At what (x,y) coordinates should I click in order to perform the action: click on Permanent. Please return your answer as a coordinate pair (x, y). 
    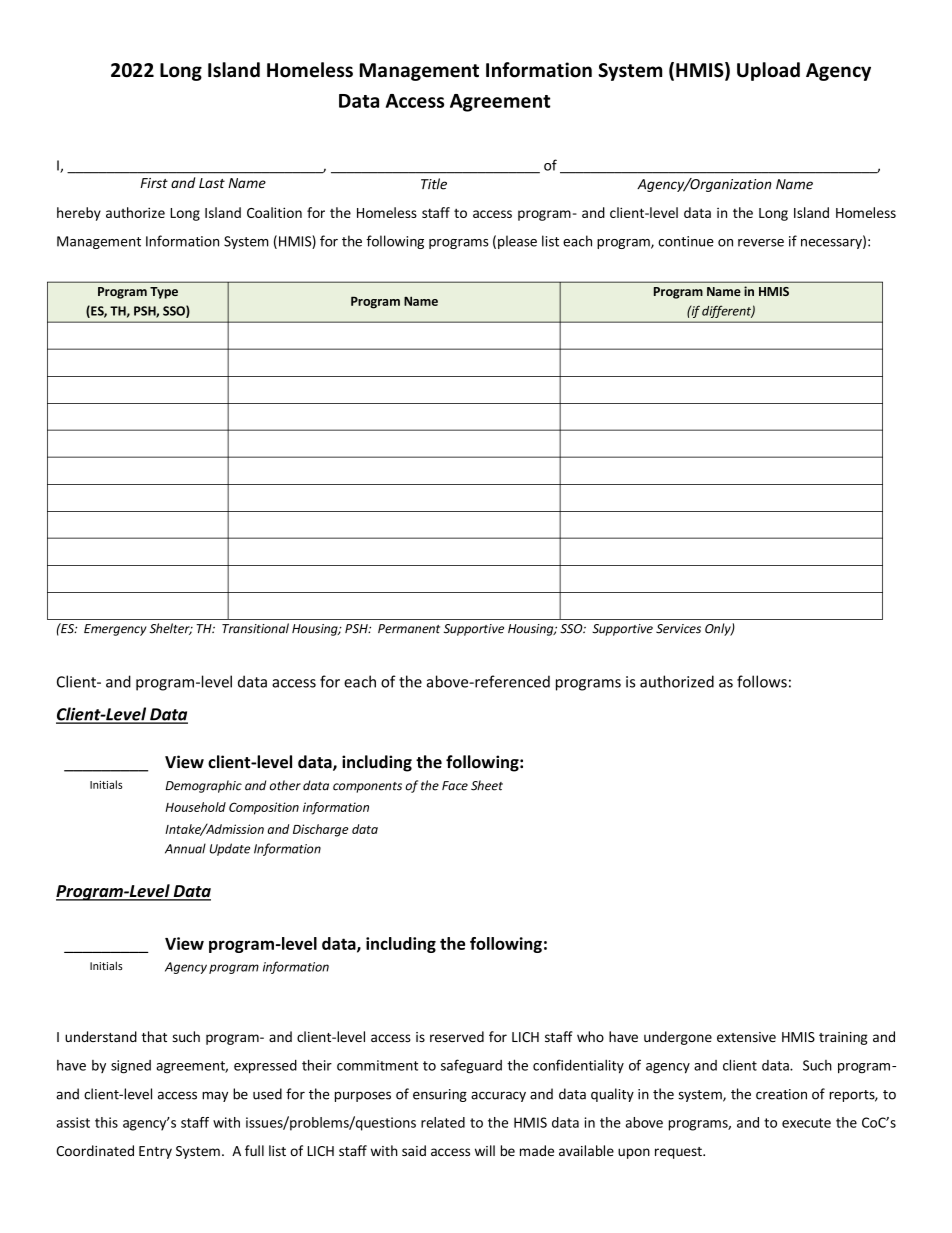
    Looking at the image, I should click on (409, 629).
